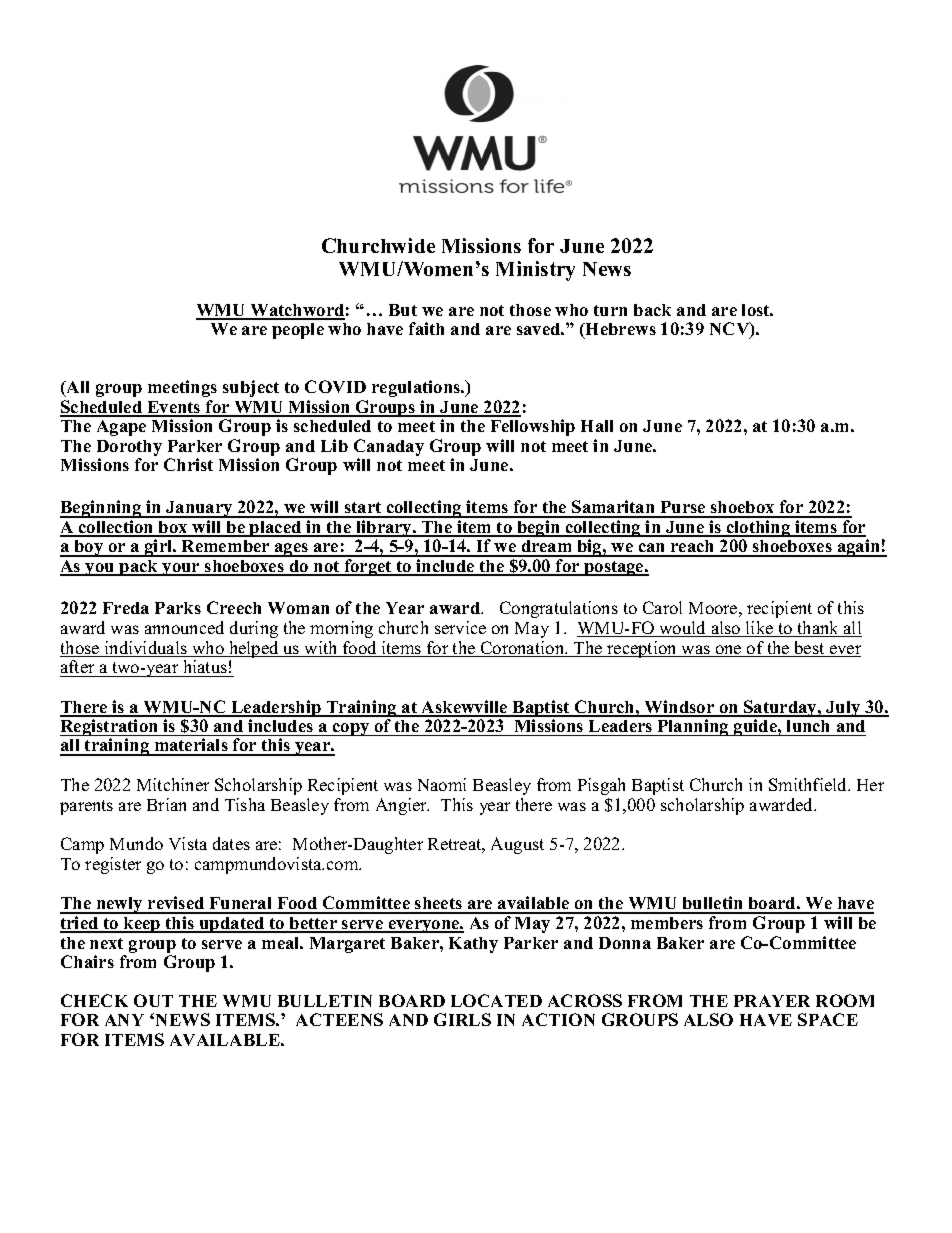 The image size is (952, 1233). Describe the element at coordinates (403, 310) in the screenshot. I see `But` at that location.
